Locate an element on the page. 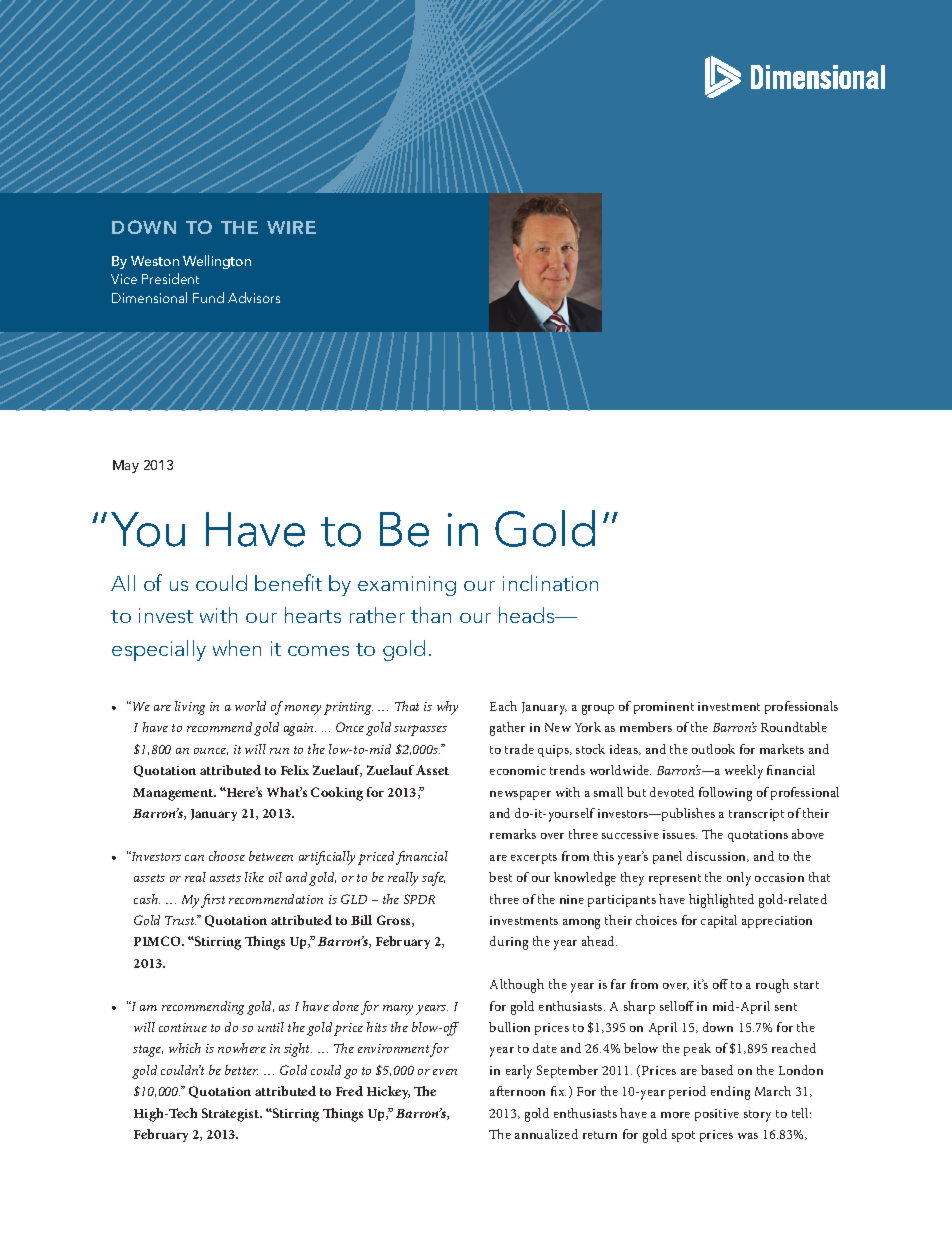  safe is located at coordinates (433, 879).
